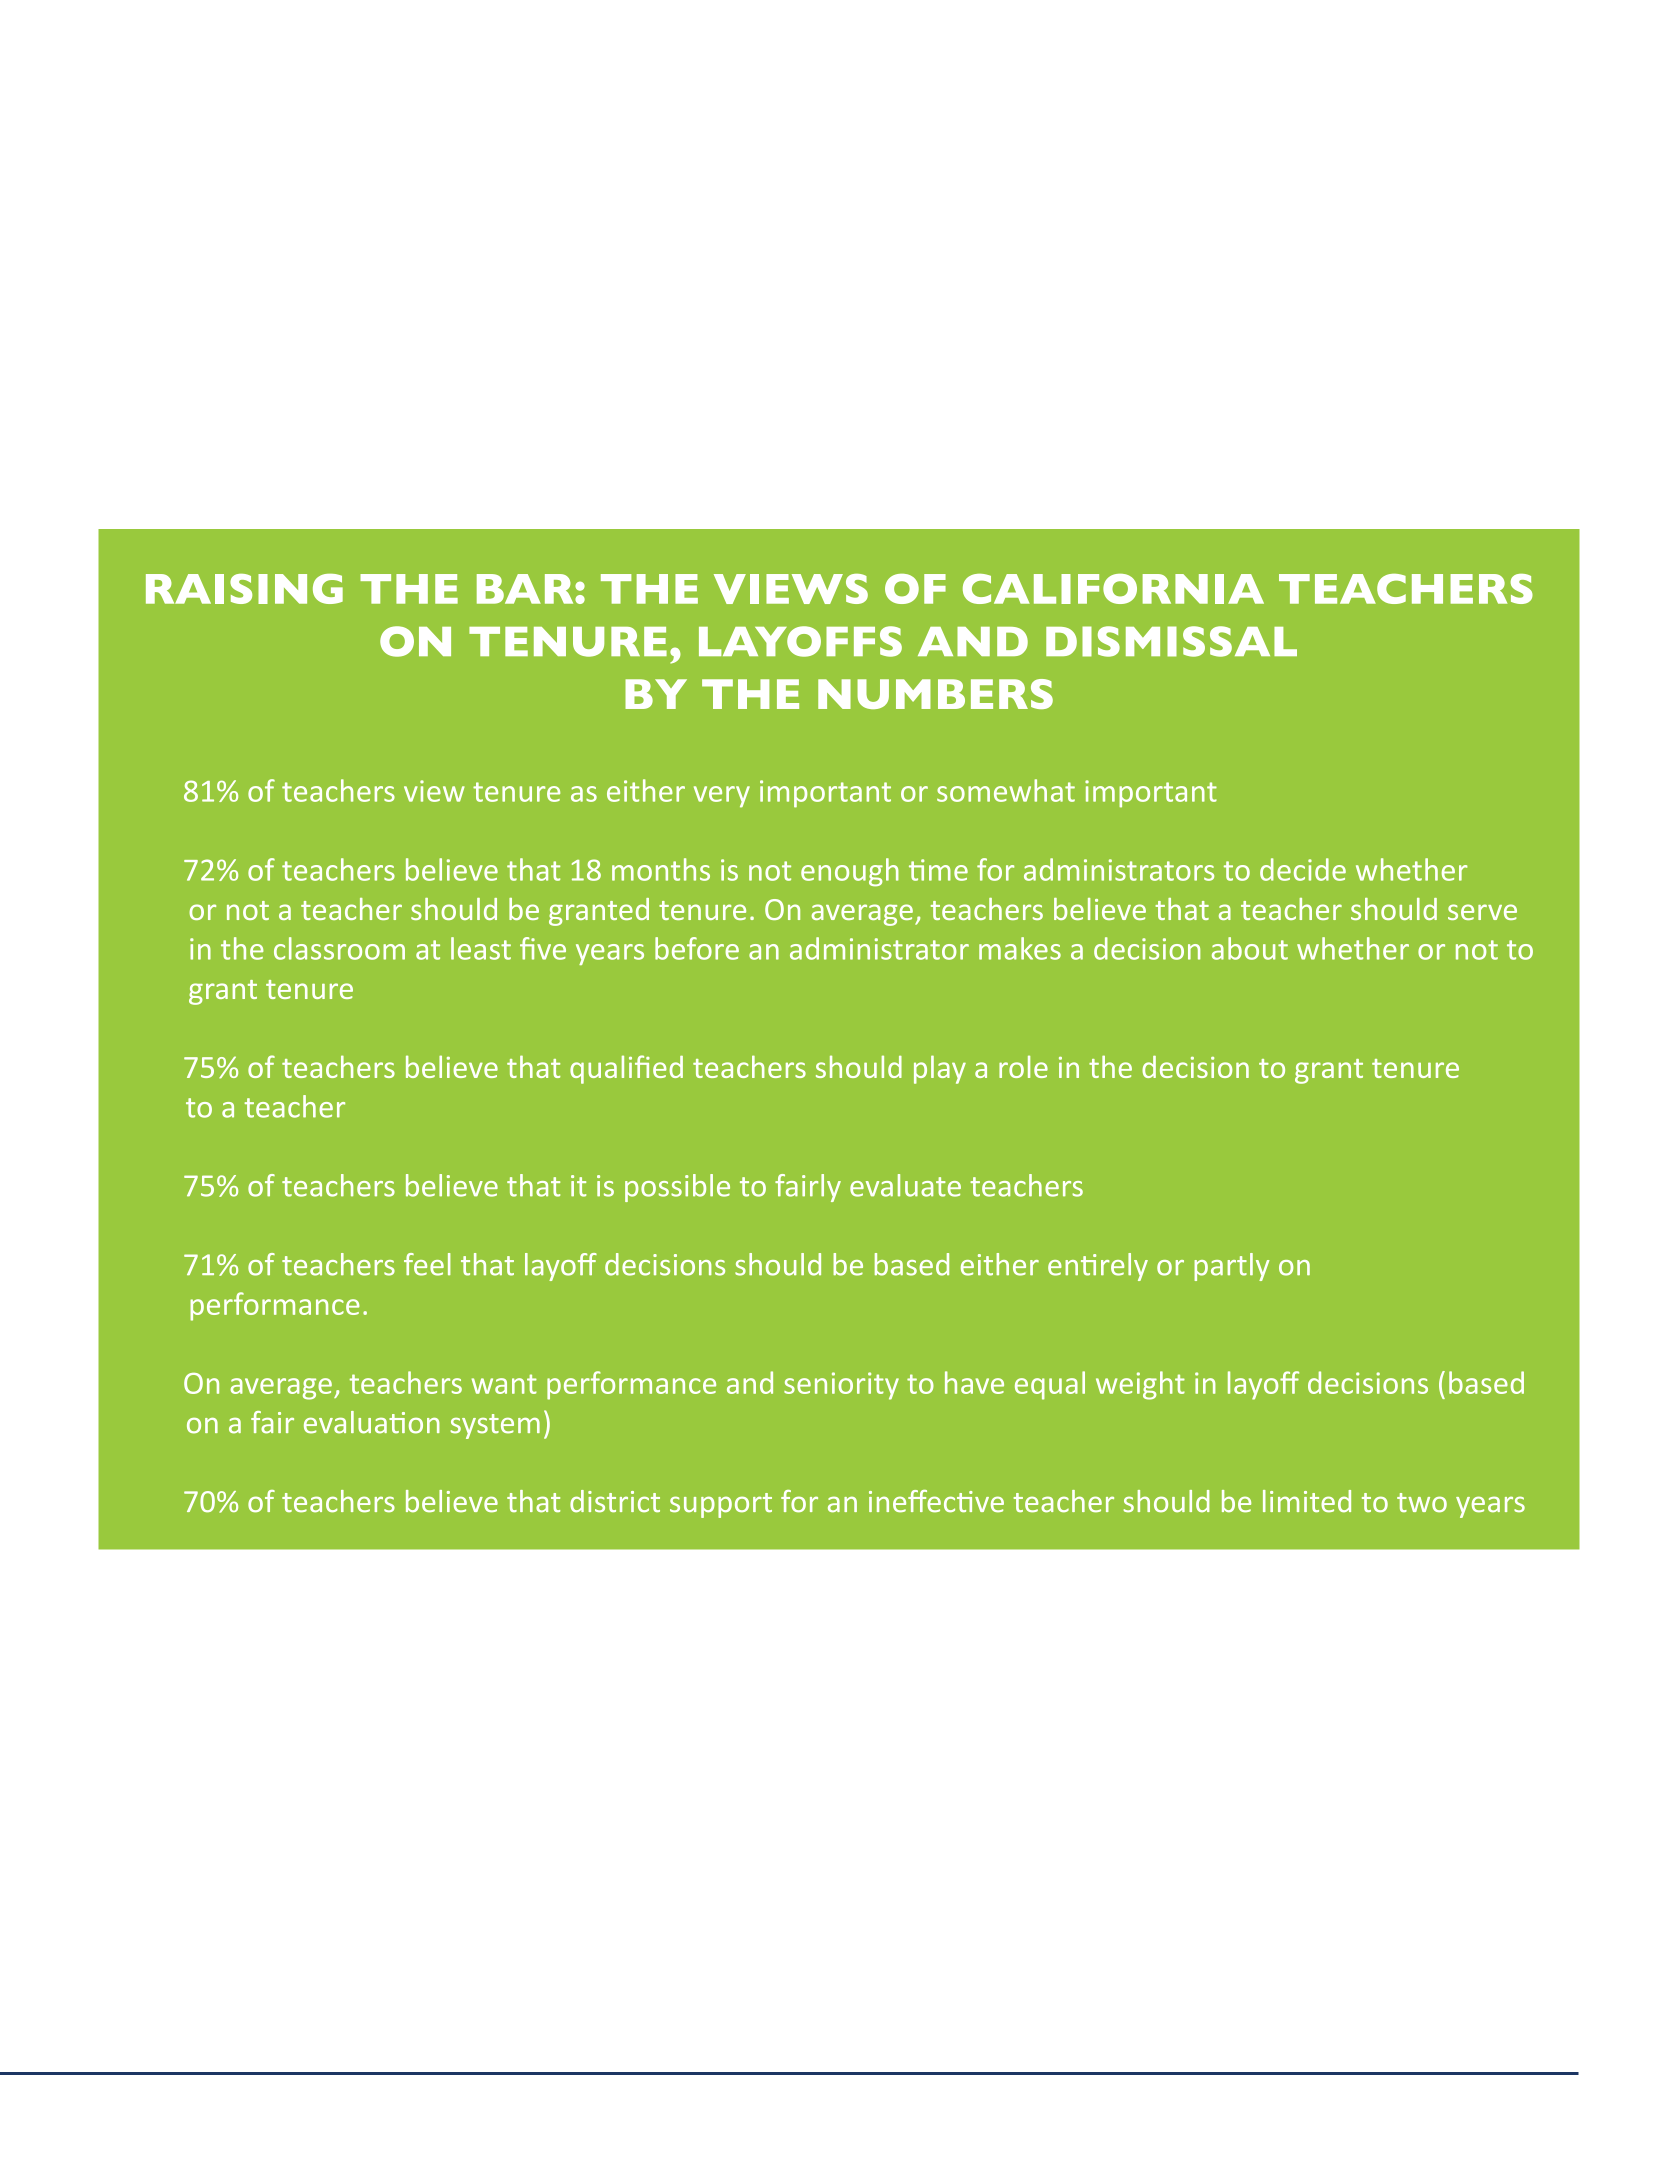 The height and width of the image is (2171, 1678). Describe the element at coordinates (626, 1069) in the image. I see `qualified` at that location.
